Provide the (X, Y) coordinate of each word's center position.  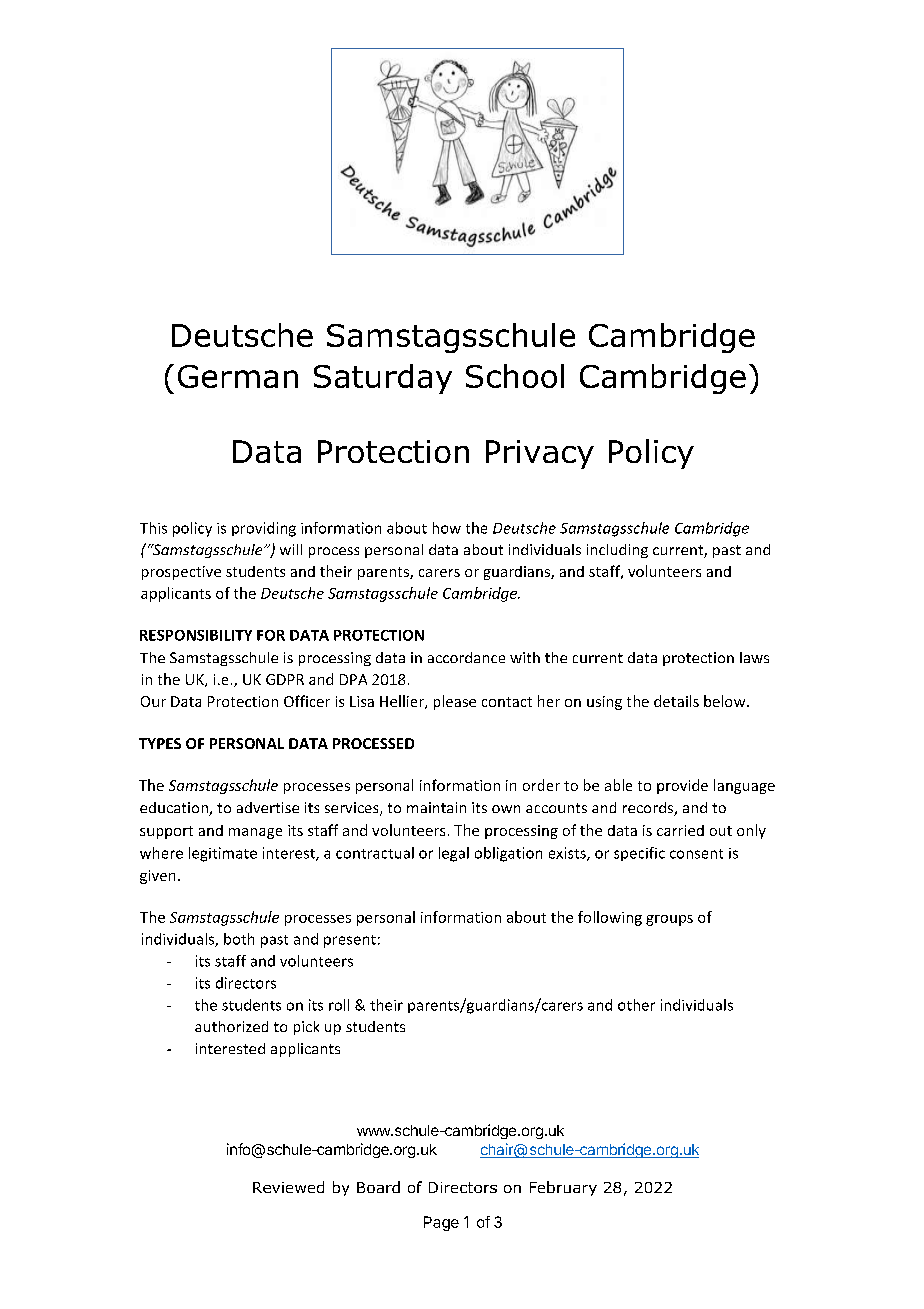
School (515, 376)
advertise (268, 807)
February (563, 1188)
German (238, 376)
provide (682, 786)
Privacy (540, 454)
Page (441, 1223)
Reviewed (288, 1187)
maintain (436, 807)
